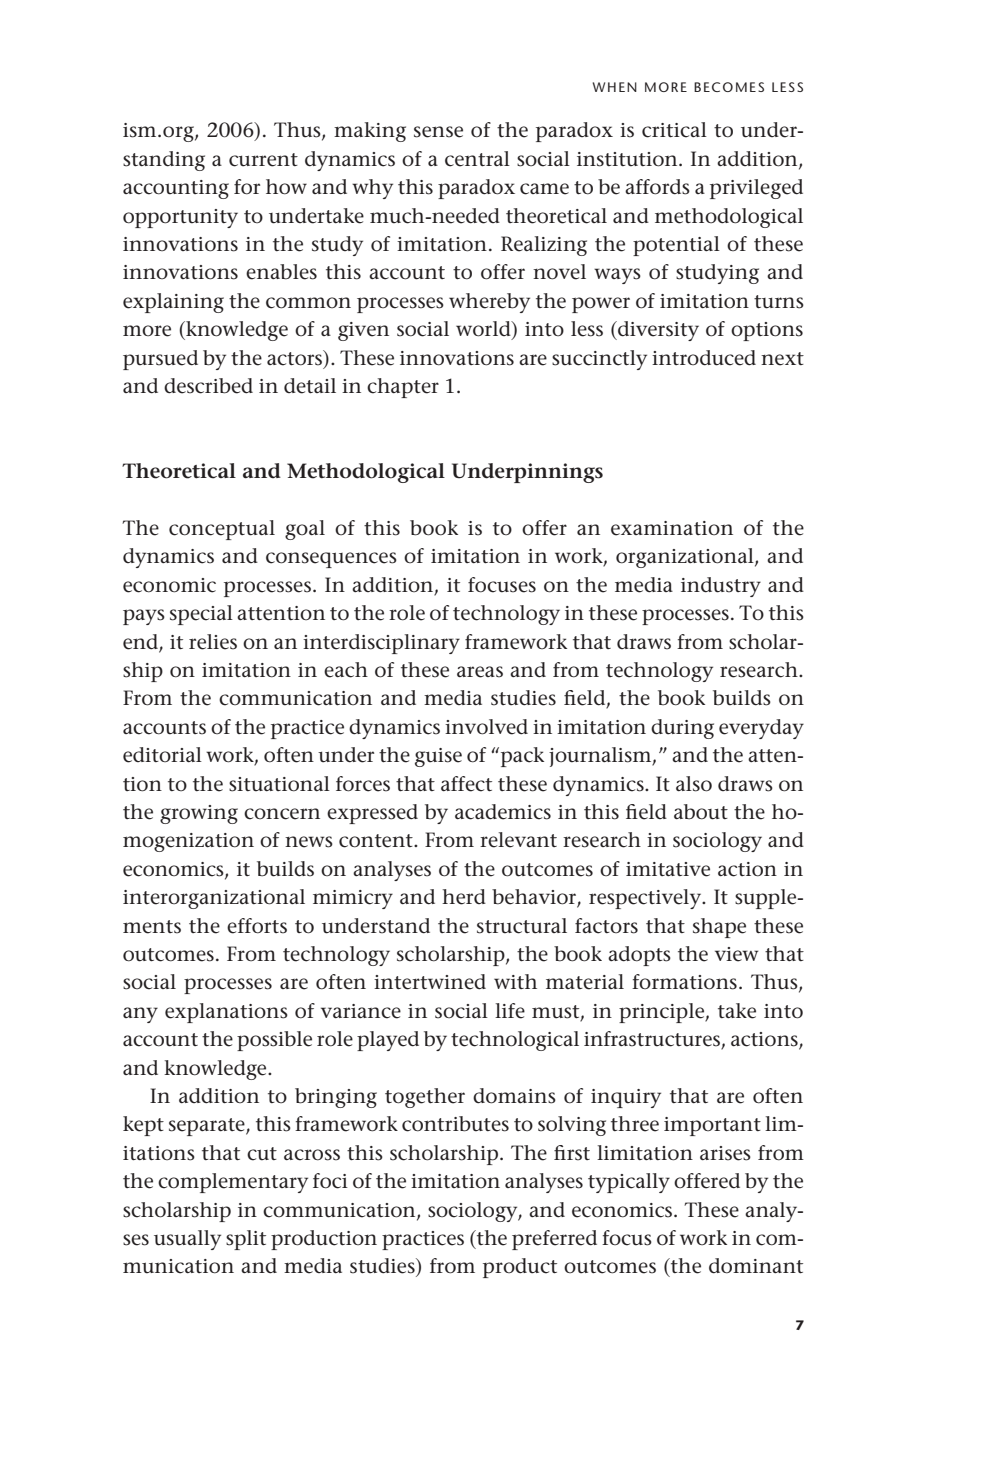 This page has width=981, height=1472. Describe the element at coordinates (480, 672) in the page. I see `areas` at that location.
